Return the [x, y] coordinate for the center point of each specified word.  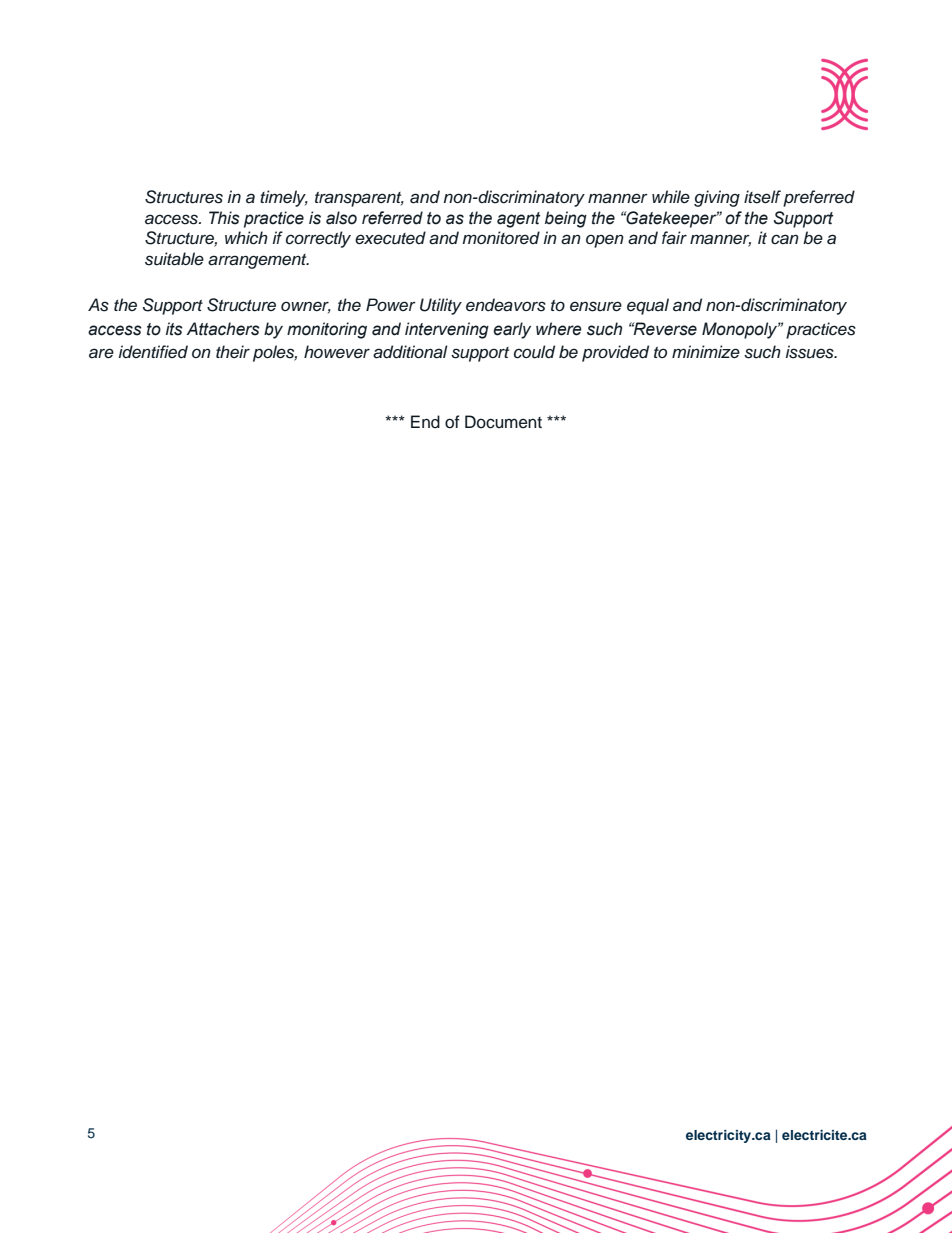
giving [717, 198]
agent [519, 220]
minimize [706, 352]
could [534, 352]
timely [284, 198]
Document [503, 422]
